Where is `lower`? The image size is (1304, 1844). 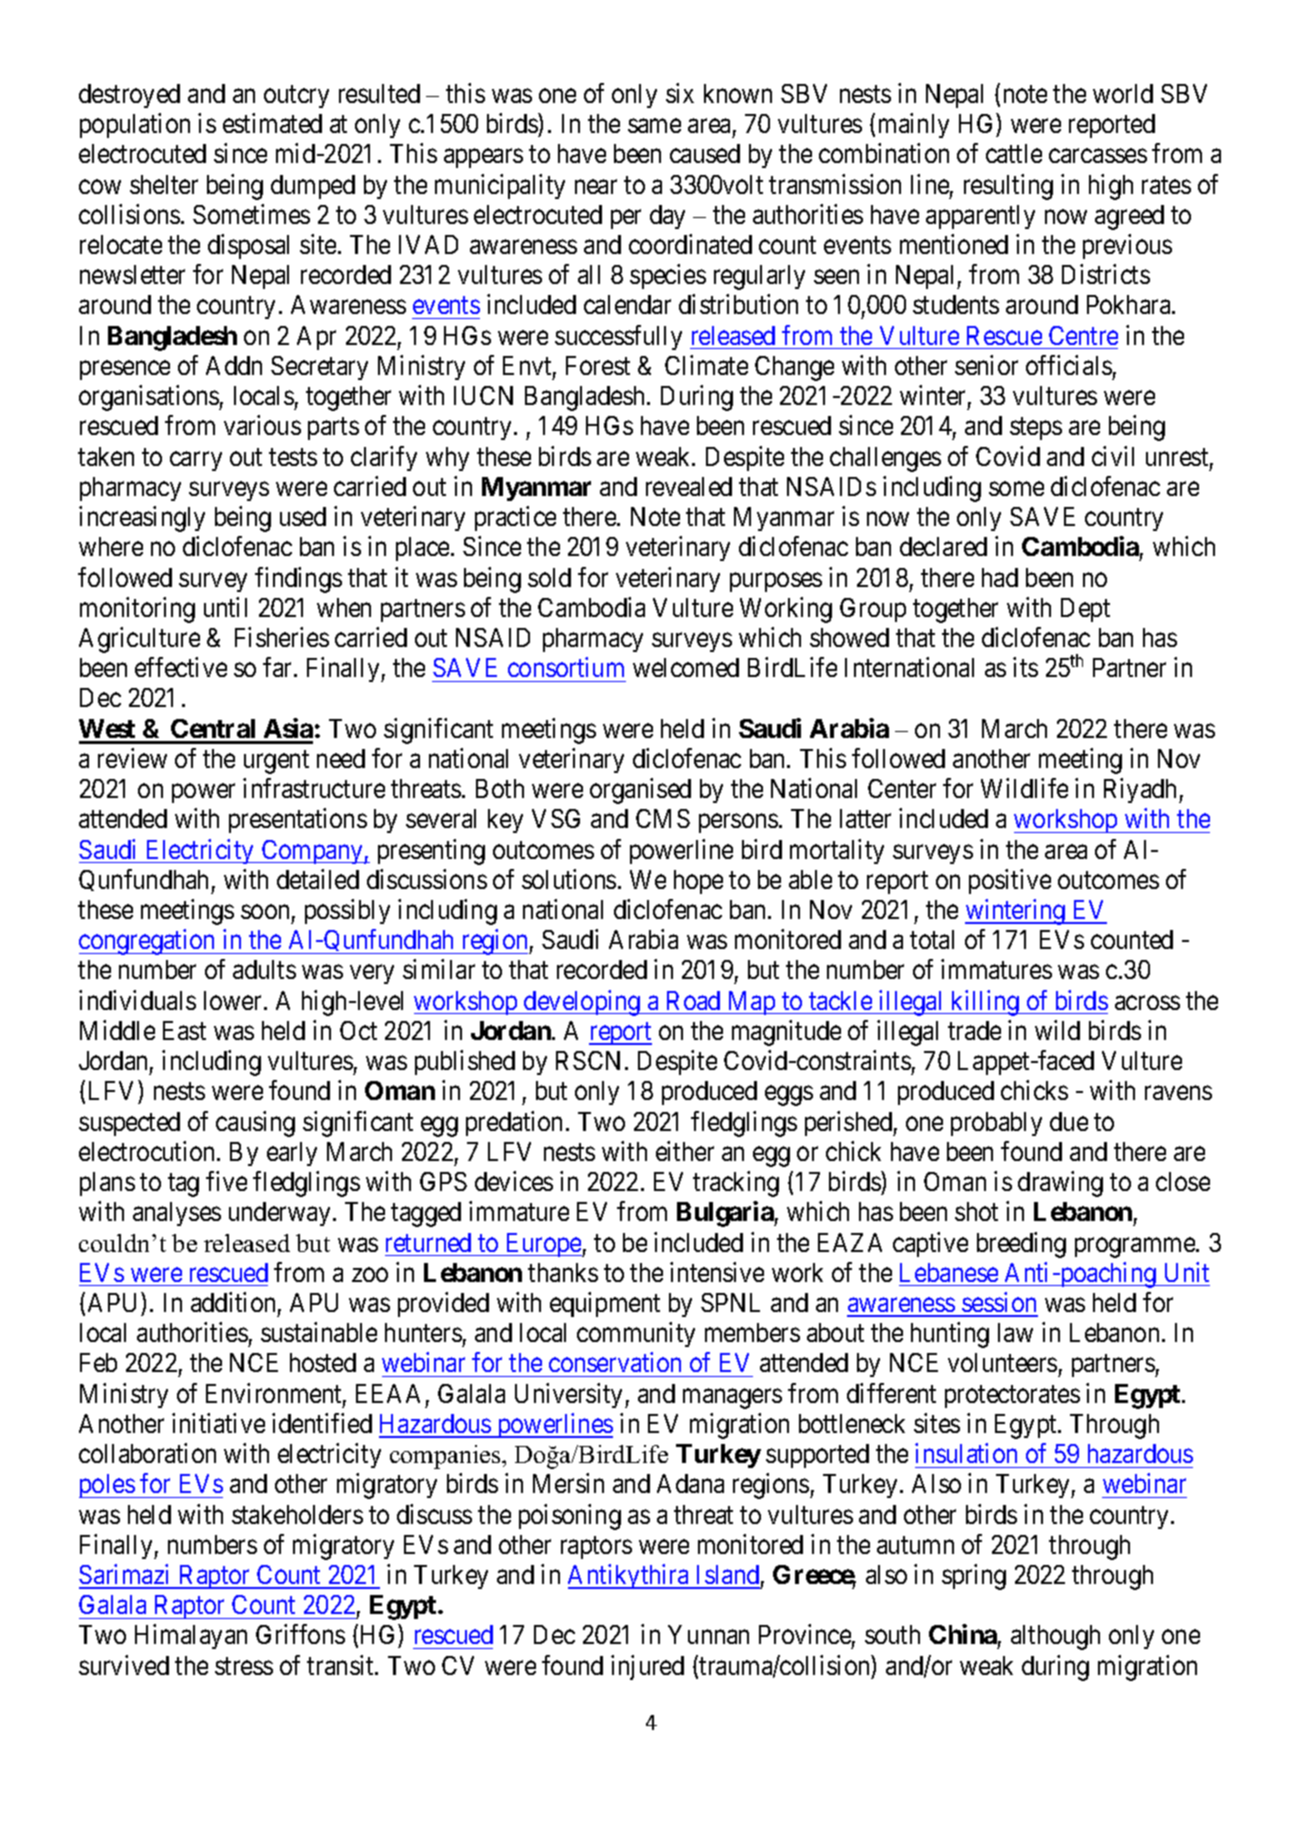 lower is located at coordinates (234, 1000).
